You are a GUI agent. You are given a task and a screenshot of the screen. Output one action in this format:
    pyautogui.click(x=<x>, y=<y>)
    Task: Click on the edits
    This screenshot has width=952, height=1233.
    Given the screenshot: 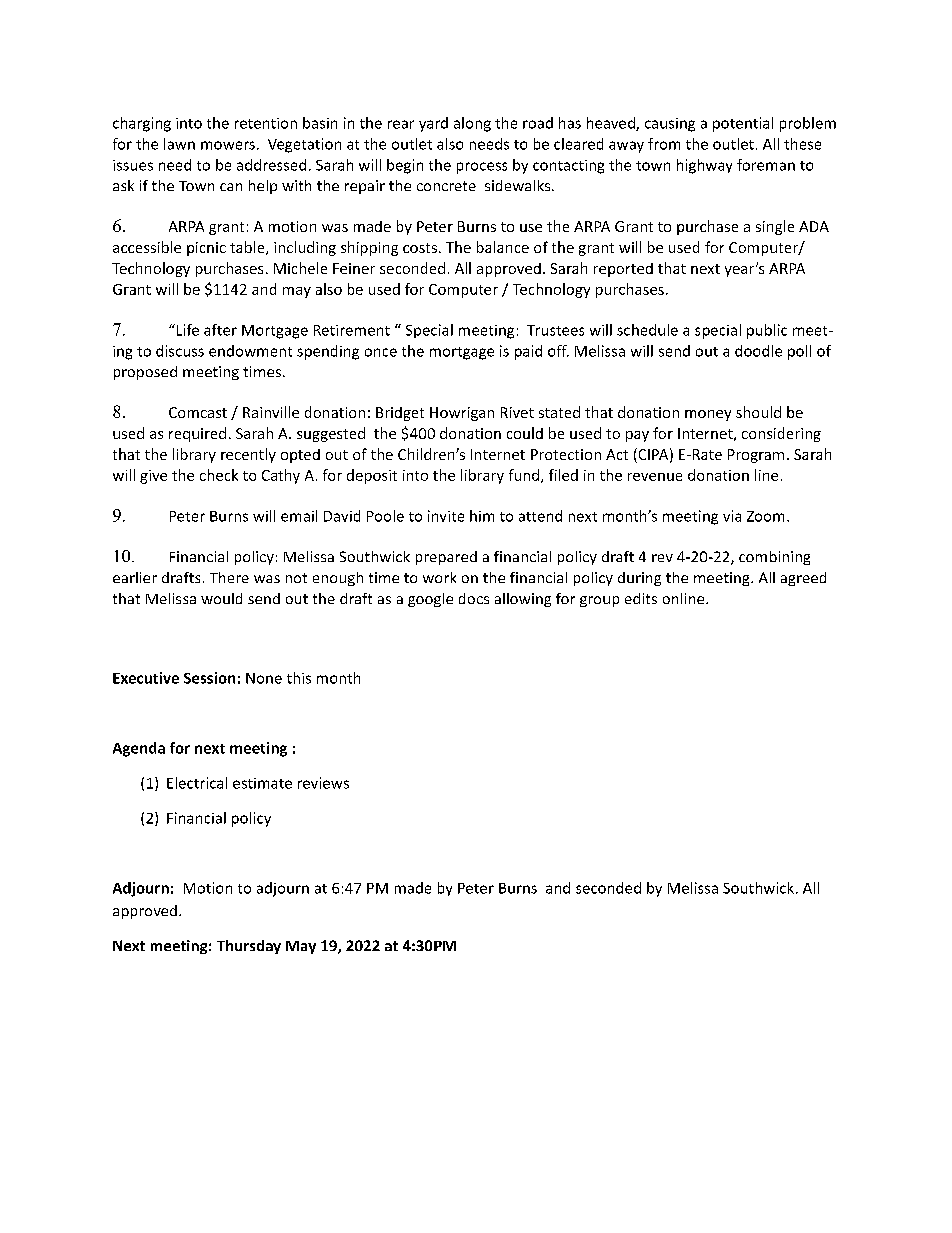 What is the action you would take?
    pyautogui.click(x=641, y=598)
